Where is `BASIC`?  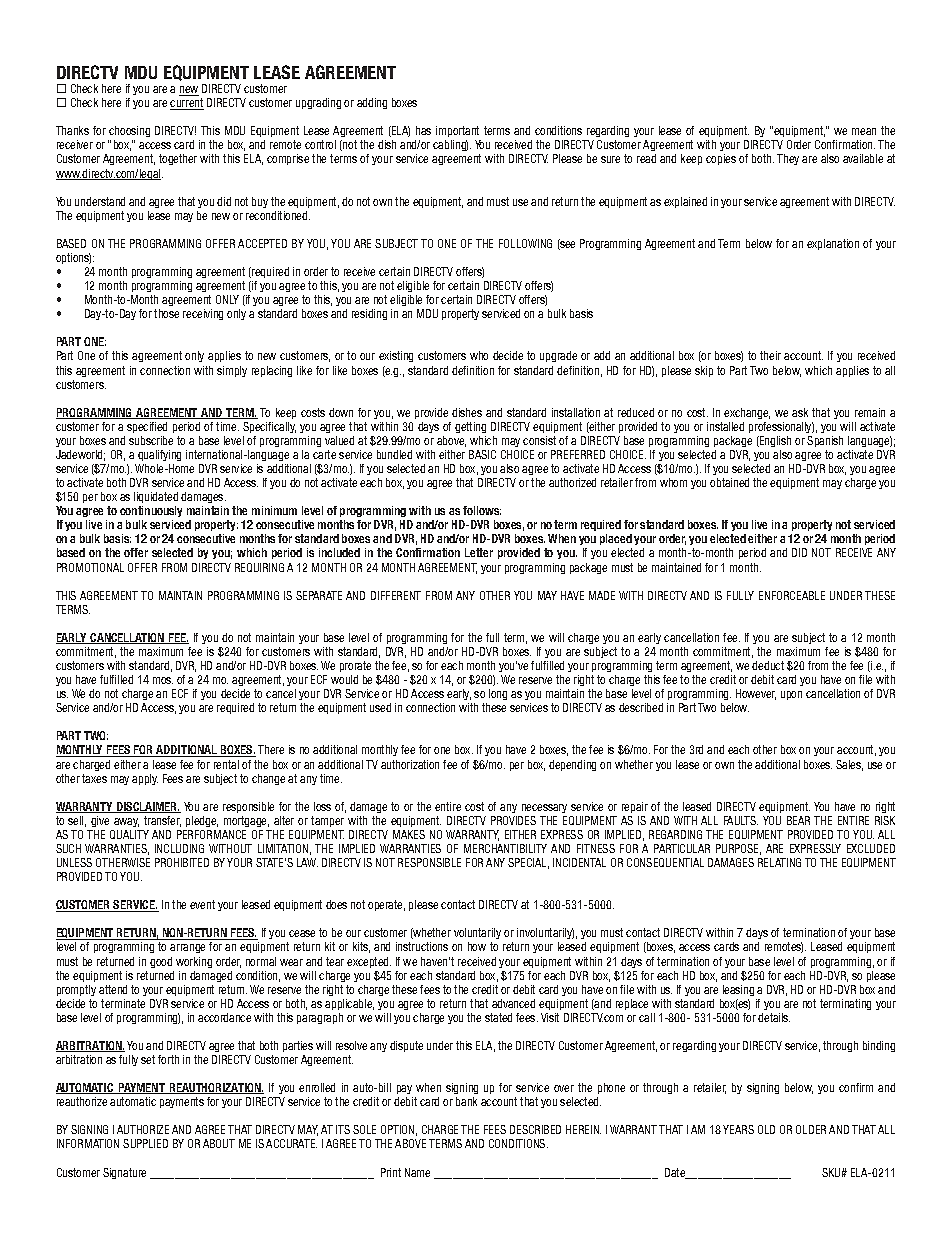 BASIC is located at coordinates (482, 454).
